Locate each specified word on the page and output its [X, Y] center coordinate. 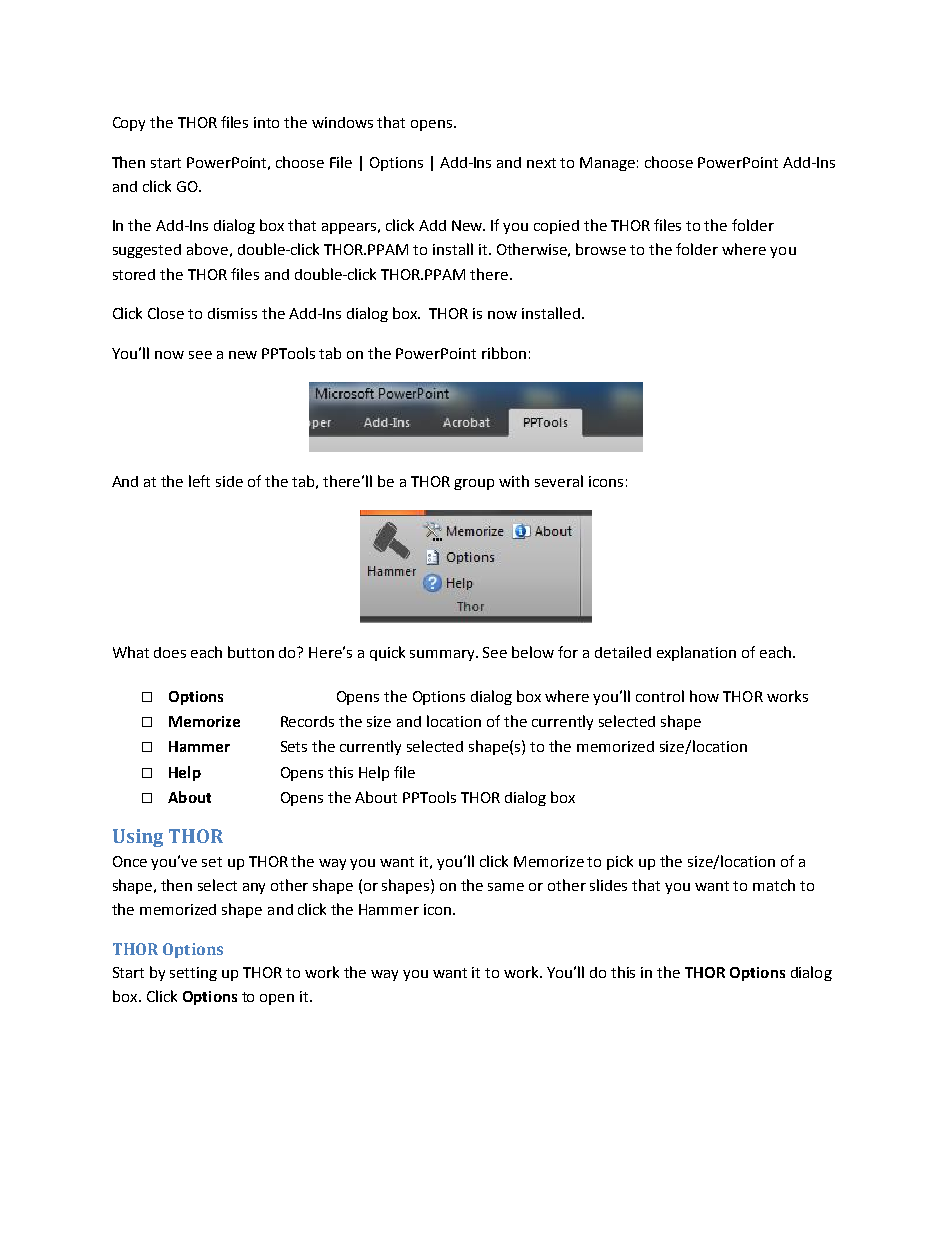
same [506, 887]
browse [601, 249]
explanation [696, 653]
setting [193, 974]
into [266, 122]
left [199, 481]
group [474, 484]
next [541, 163]
